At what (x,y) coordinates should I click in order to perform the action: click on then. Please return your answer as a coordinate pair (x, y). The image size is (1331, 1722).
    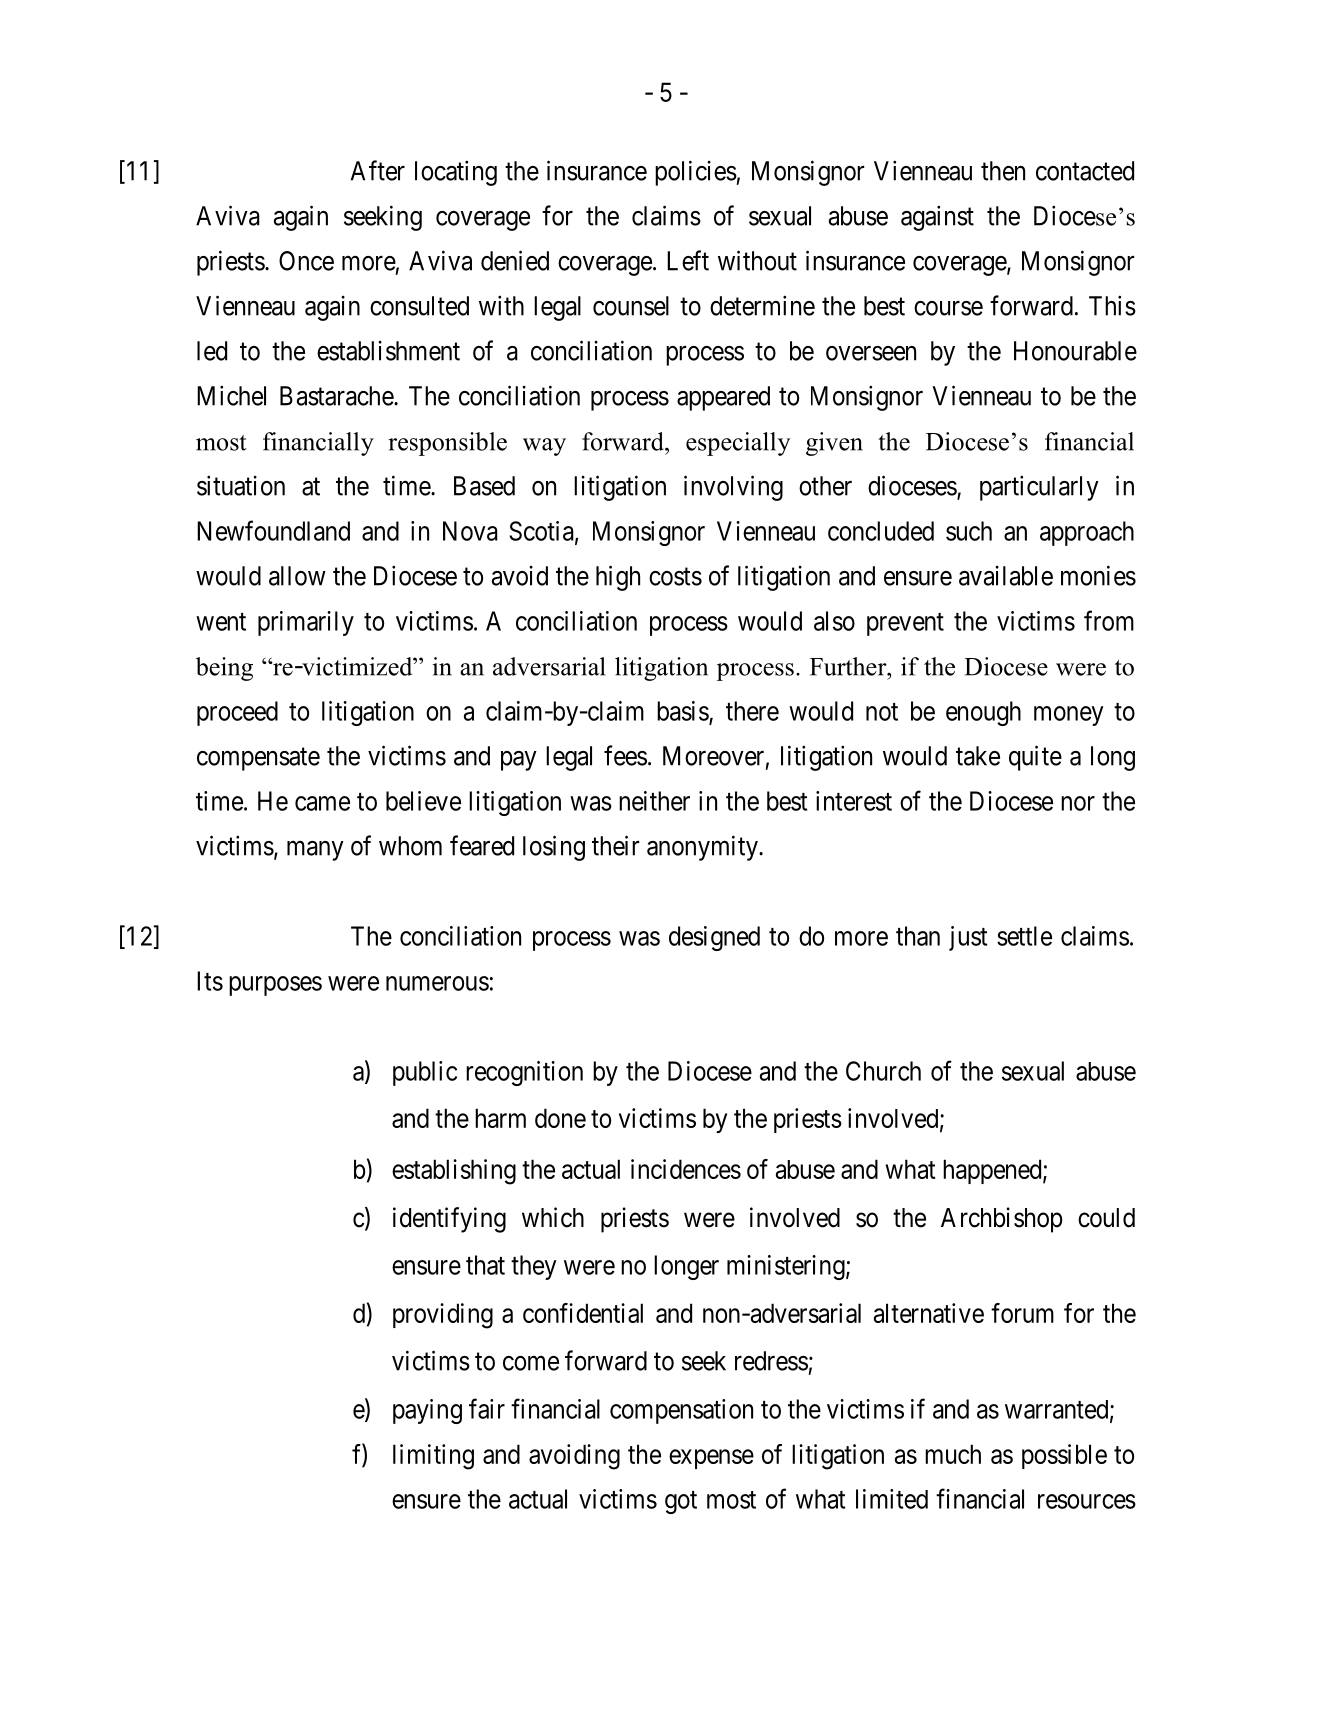
    Looking at the image, I should click on (1003, 171).
